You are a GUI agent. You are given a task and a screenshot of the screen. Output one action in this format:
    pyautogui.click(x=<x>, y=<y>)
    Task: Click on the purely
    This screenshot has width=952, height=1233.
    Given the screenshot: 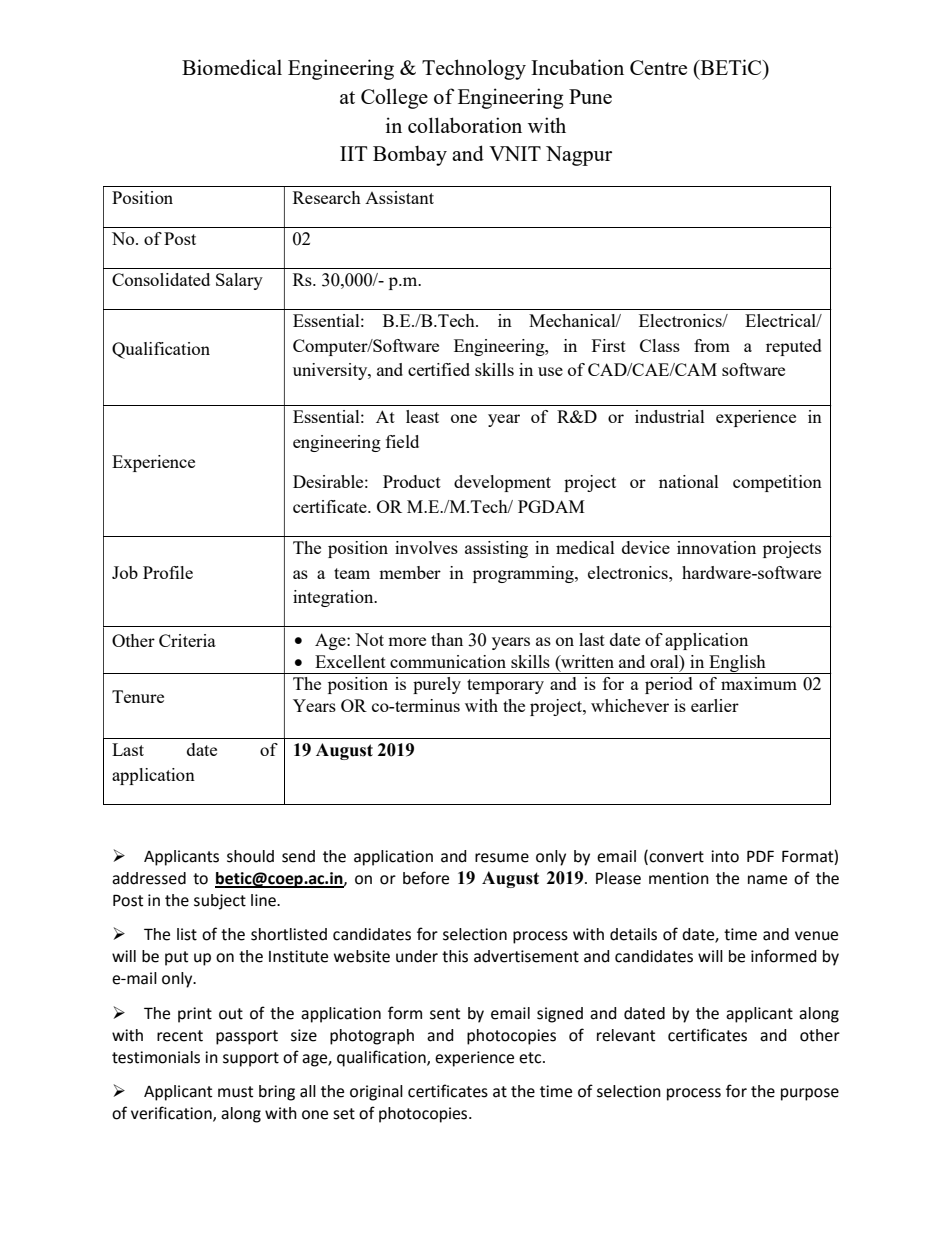 What is the action you would take?
    pyautogui.click(x=437, y=685)
